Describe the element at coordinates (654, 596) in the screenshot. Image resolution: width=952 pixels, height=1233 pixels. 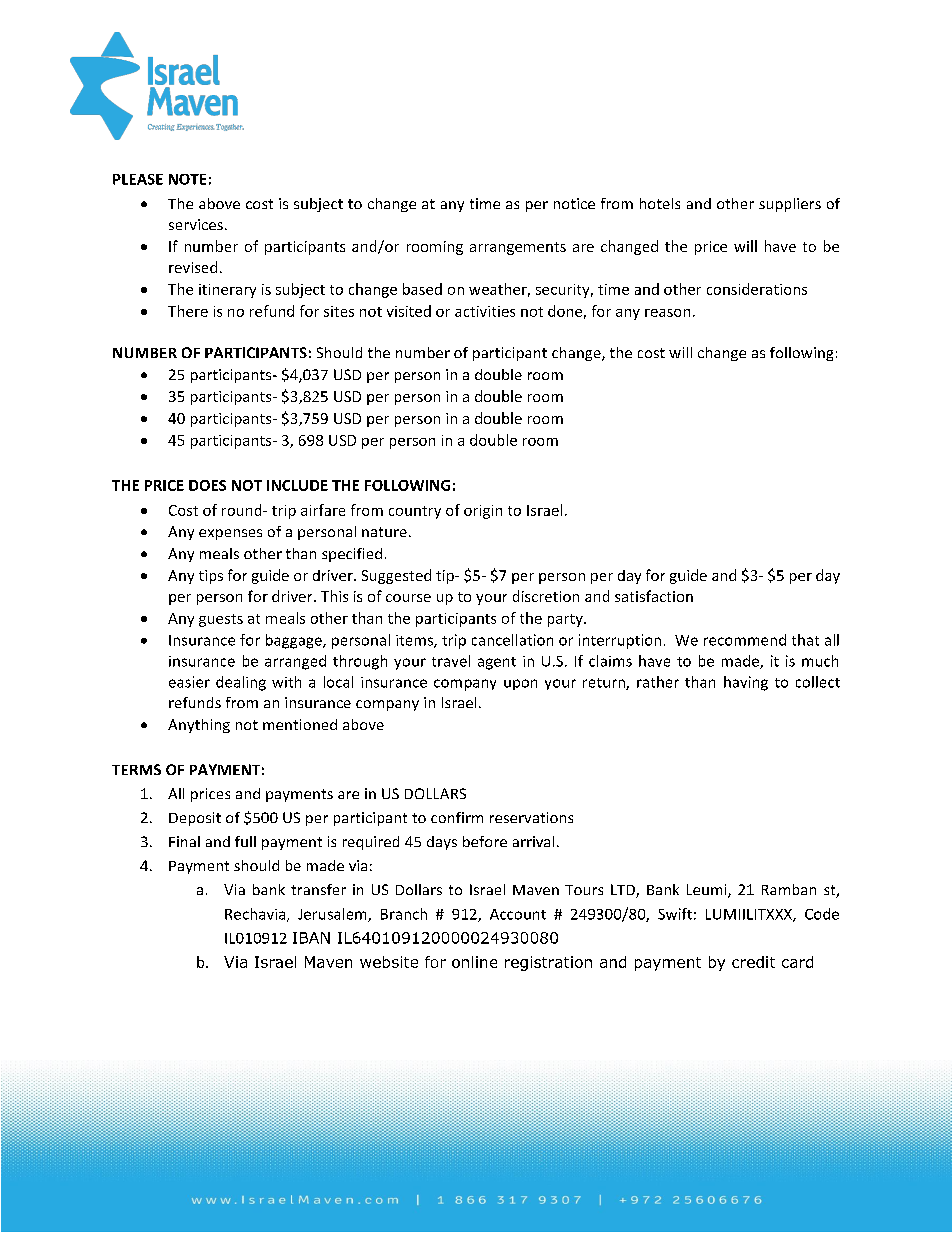
I see `satisfaction` at that location.
